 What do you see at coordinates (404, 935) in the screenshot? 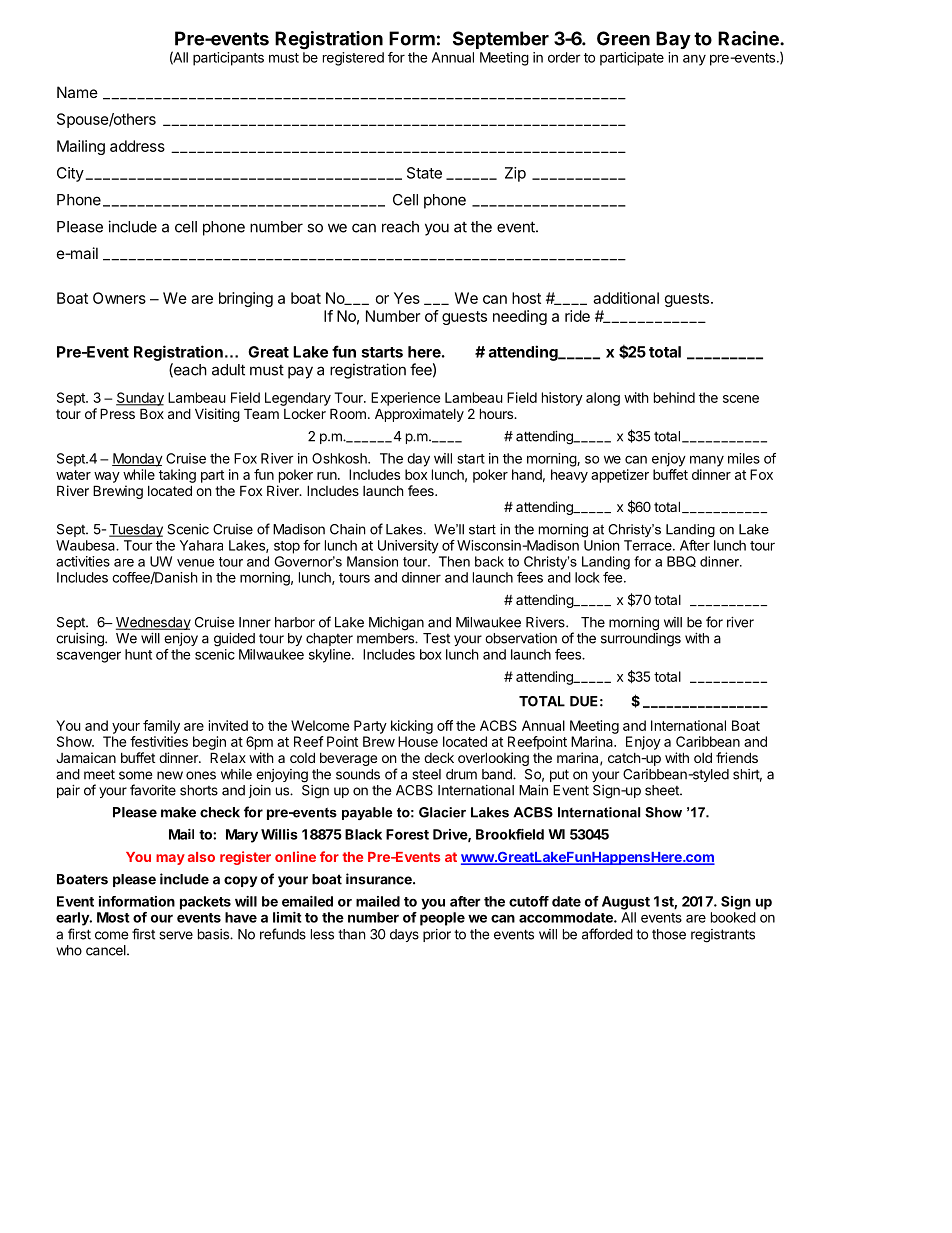
I see `days` at bounding box center [404, 935].
